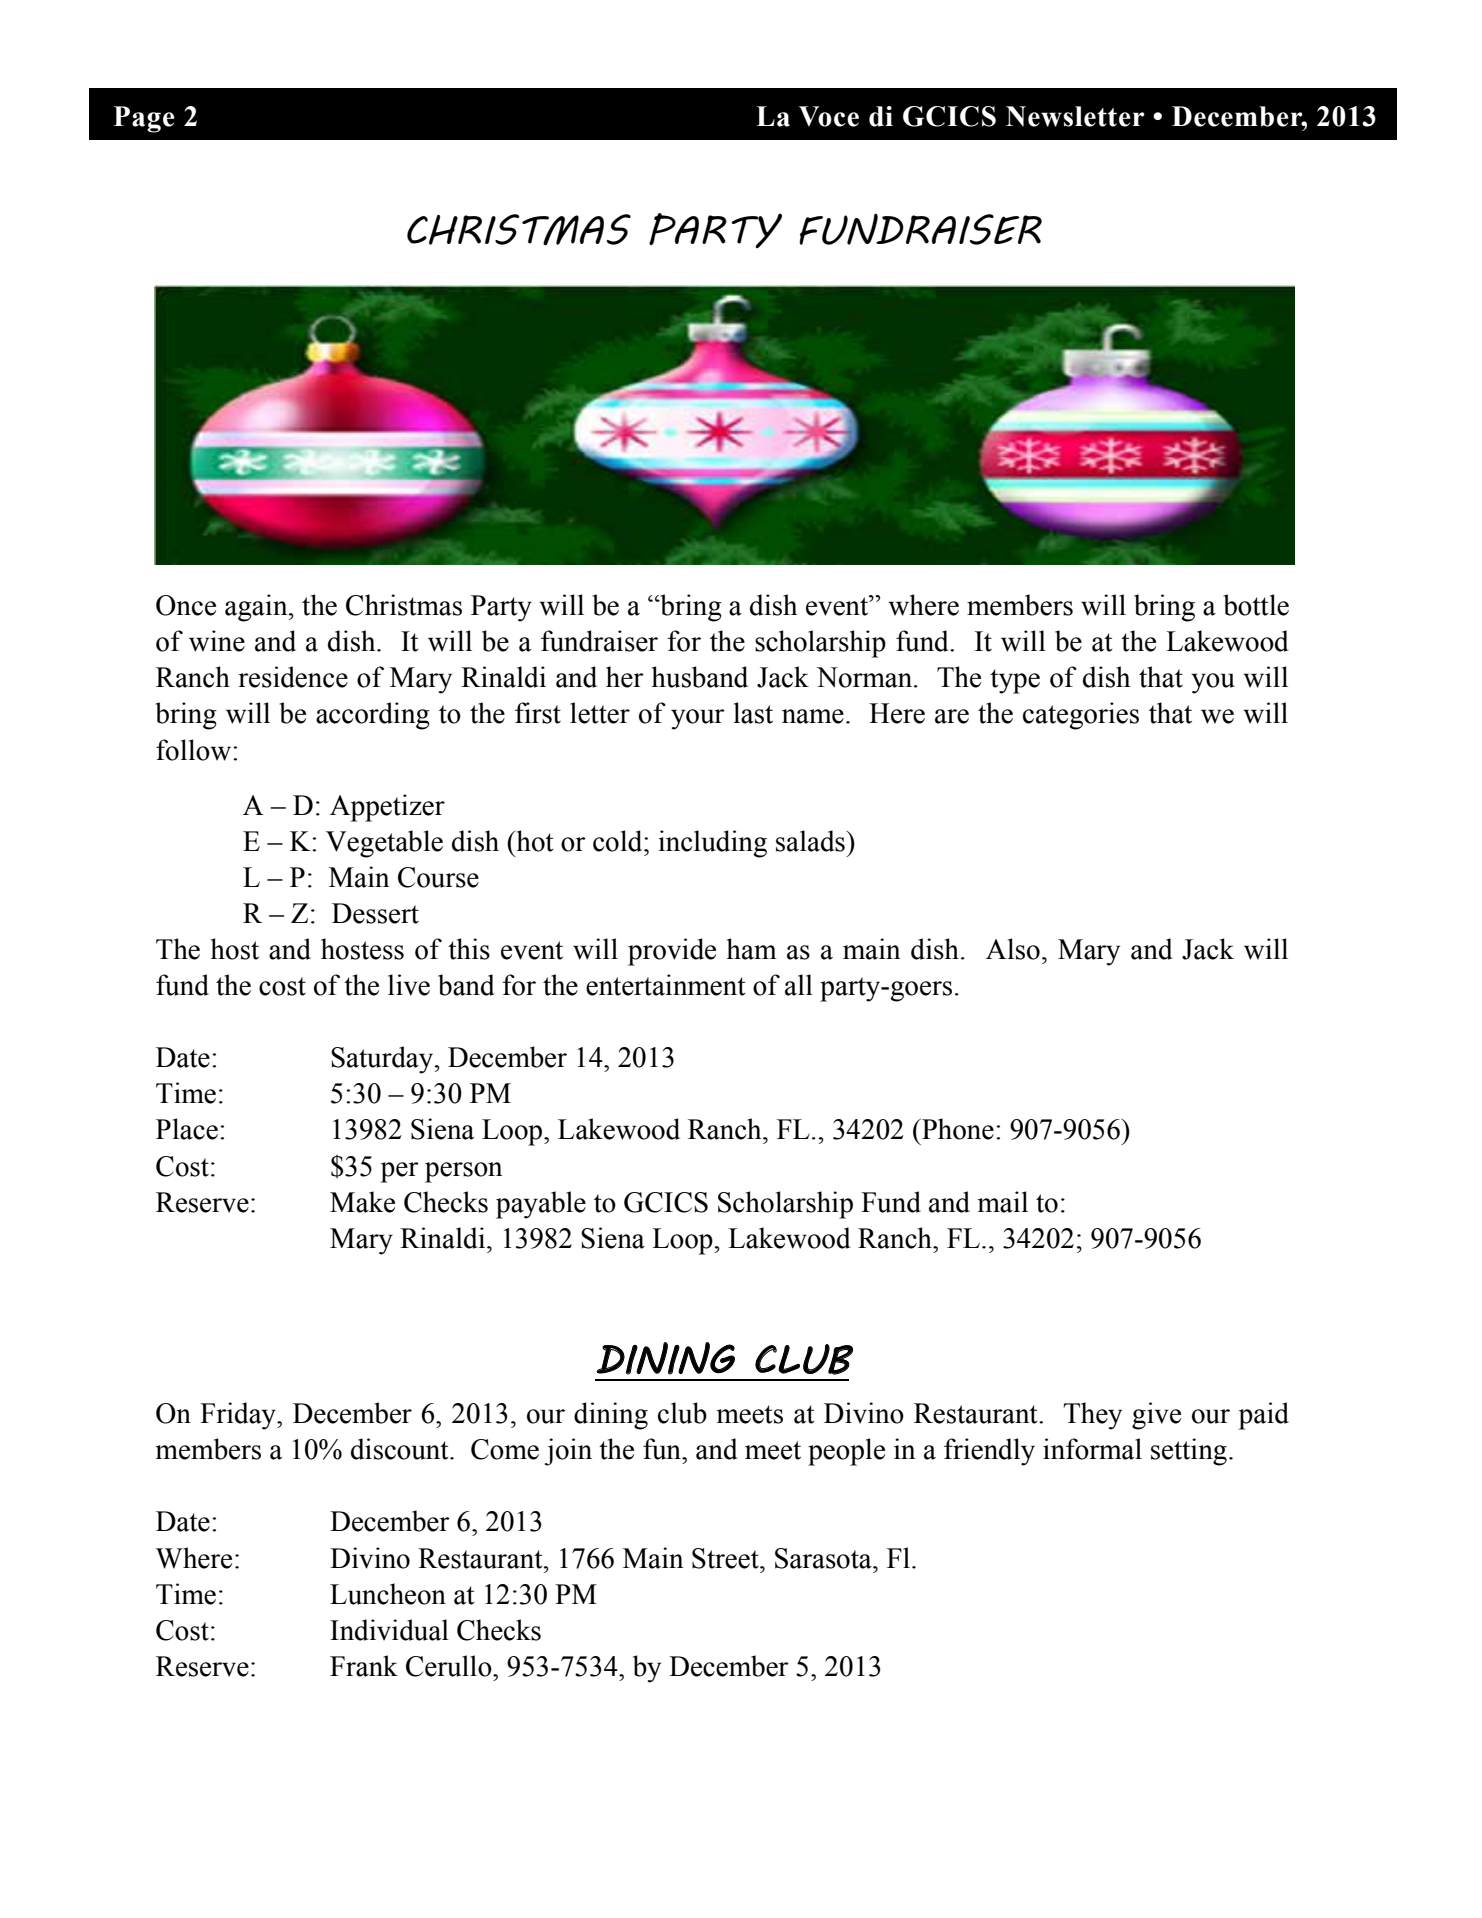 The height and width of the image is (1918, 1482). I want to click on Voce, so click(829, 116).
